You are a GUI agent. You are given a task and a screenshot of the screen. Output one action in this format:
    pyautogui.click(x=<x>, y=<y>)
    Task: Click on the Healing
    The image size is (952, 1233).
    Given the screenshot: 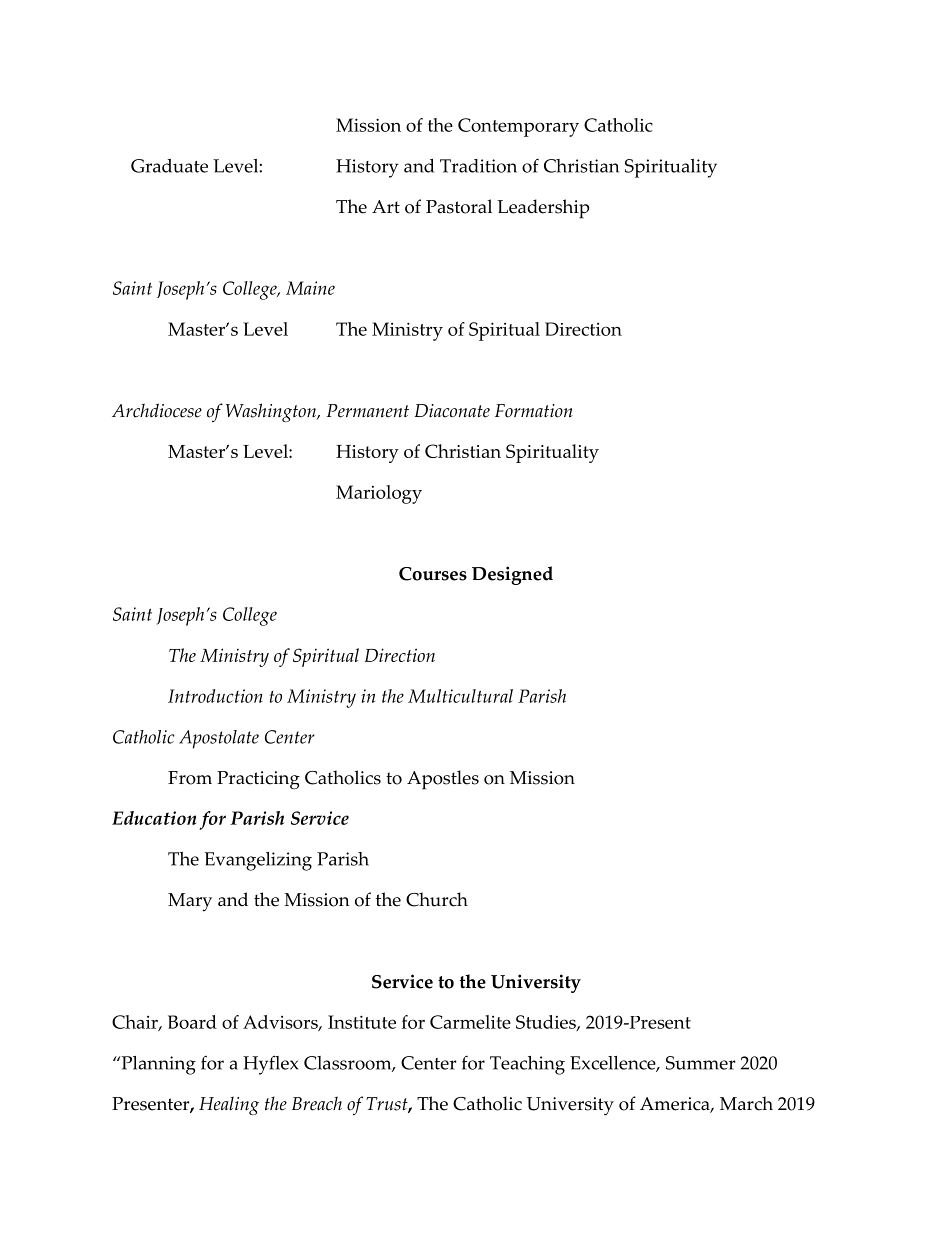 What is the action you would take?
    pyautogui.click(x=229, y=1105)
